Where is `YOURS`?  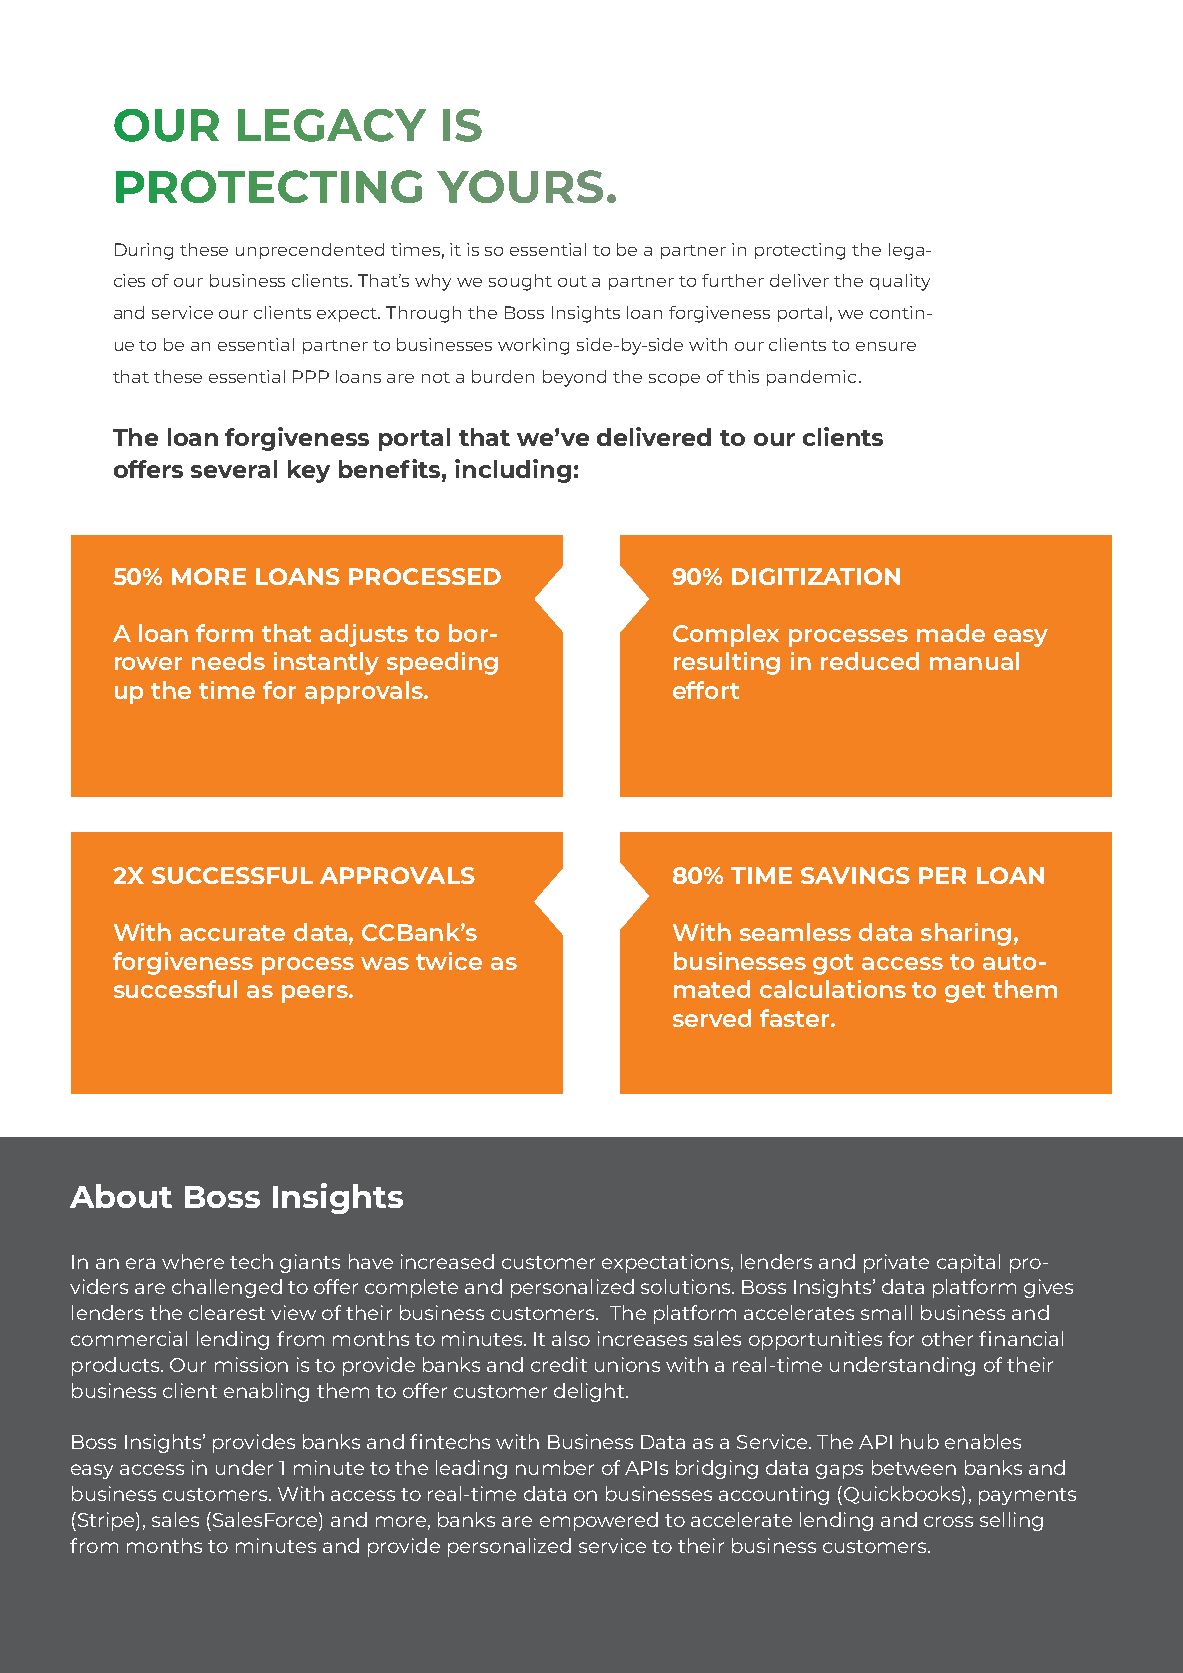 YOURS is located at coordinates (520, 186).
